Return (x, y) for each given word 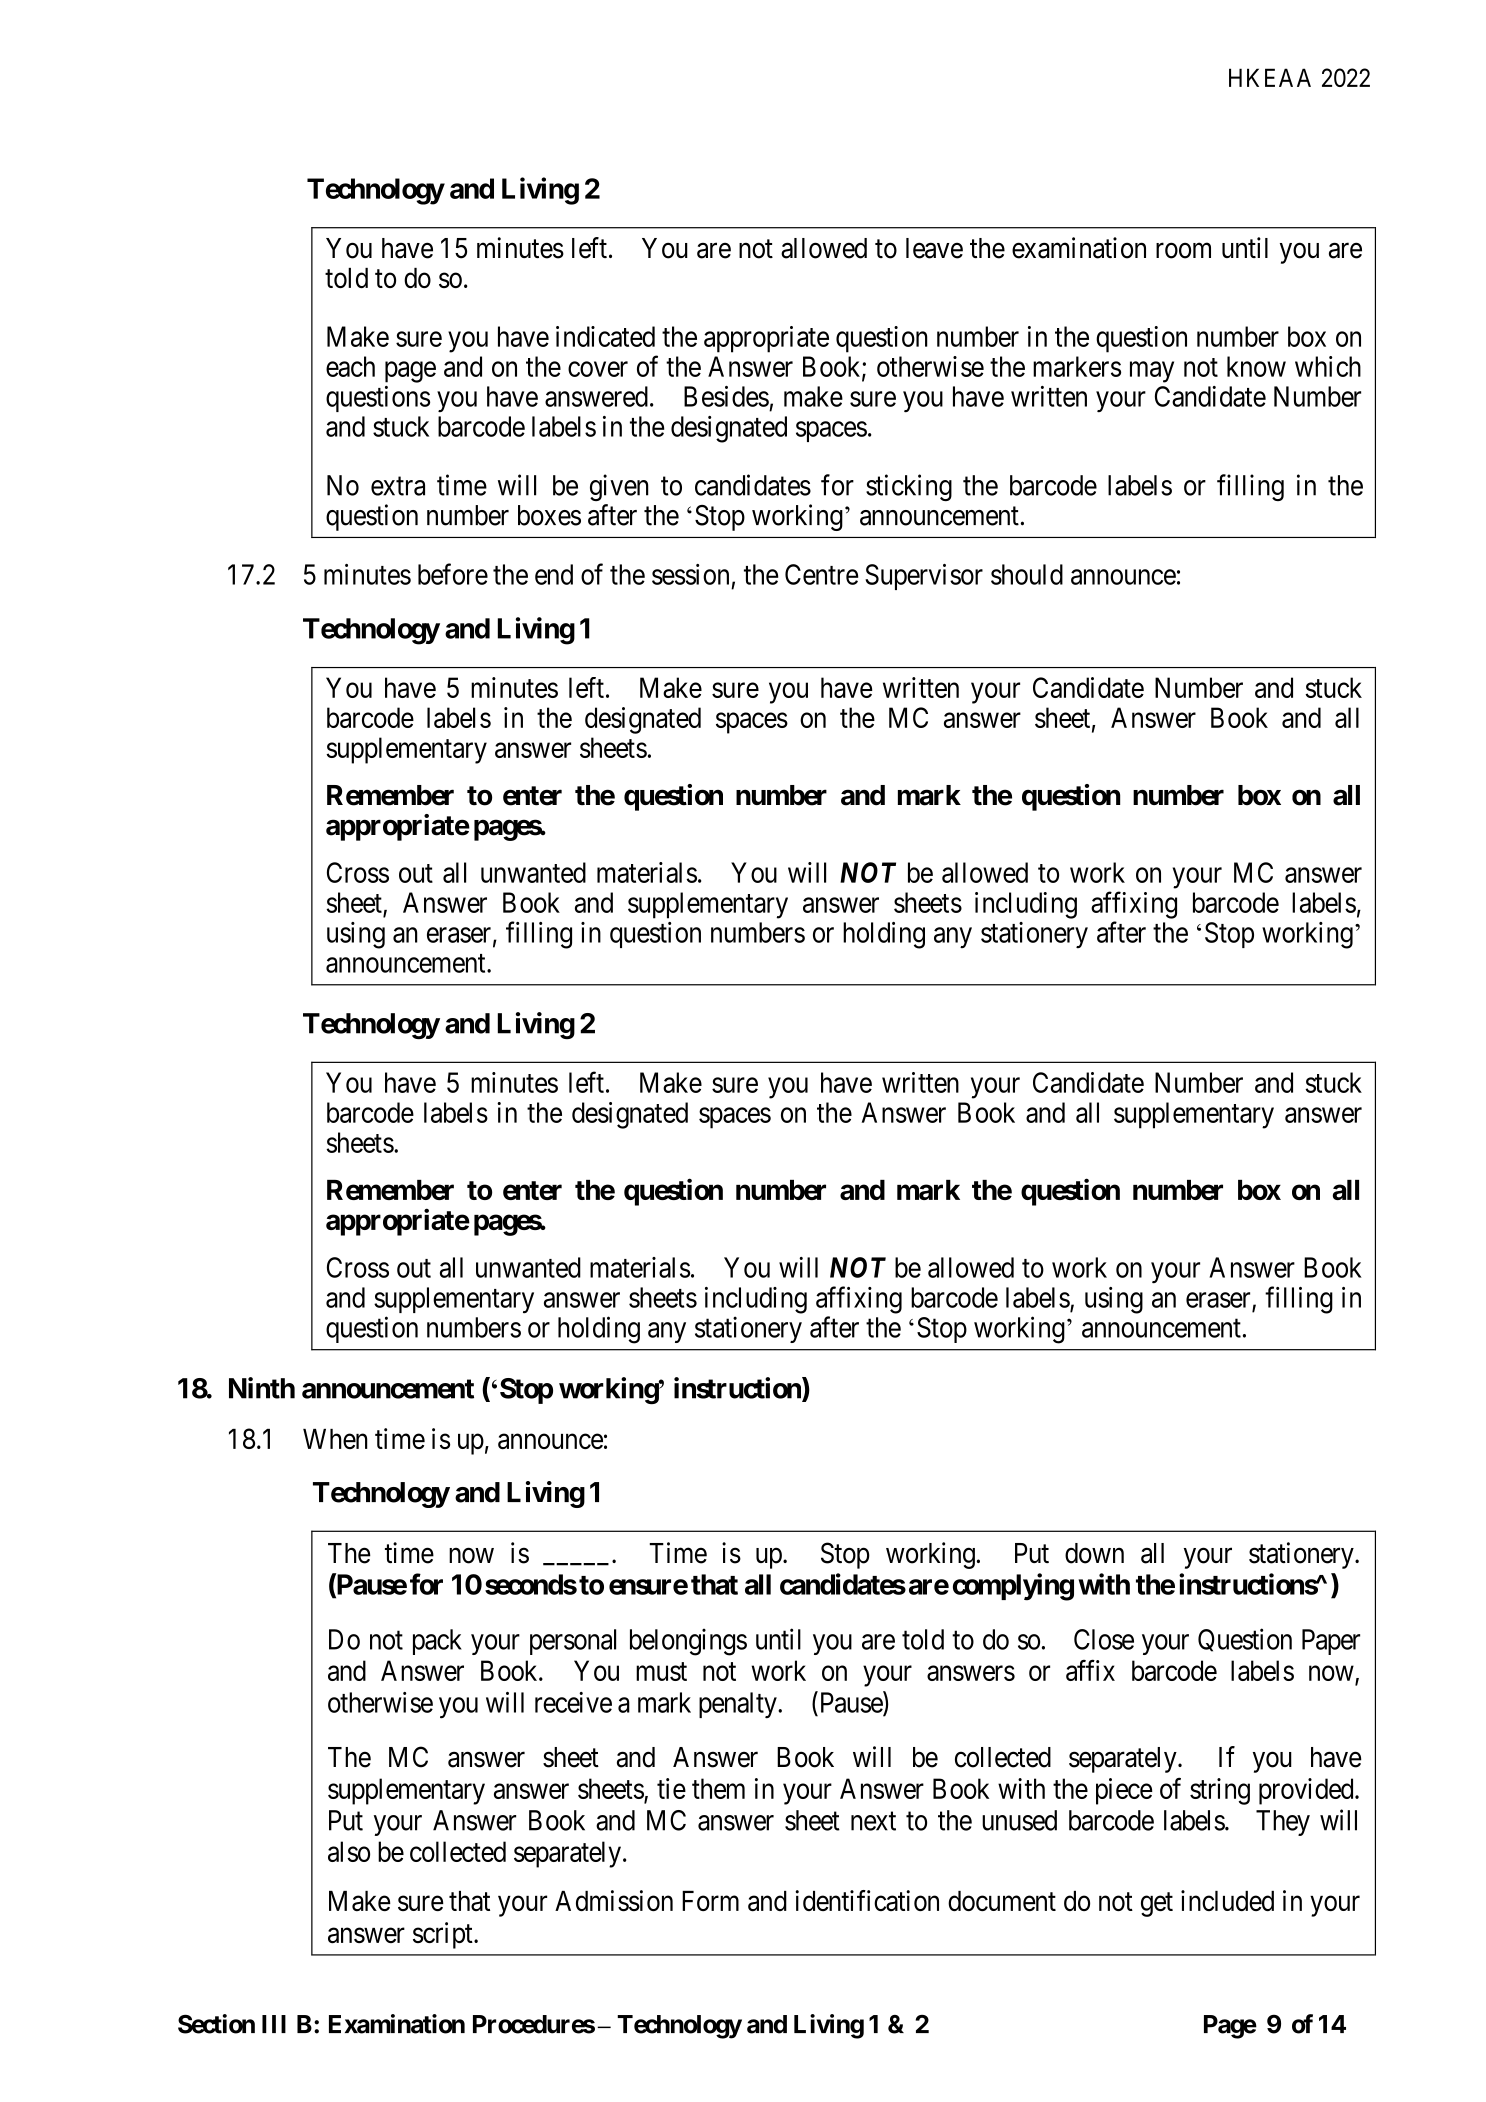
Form (710, 1901)
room (1183, 251)
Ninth (262, 1388)
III (274, 2024)
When (335, 1439)
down (1094, 1553)
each (350, 366)
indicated (605, 336)
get (1157, 1904)
